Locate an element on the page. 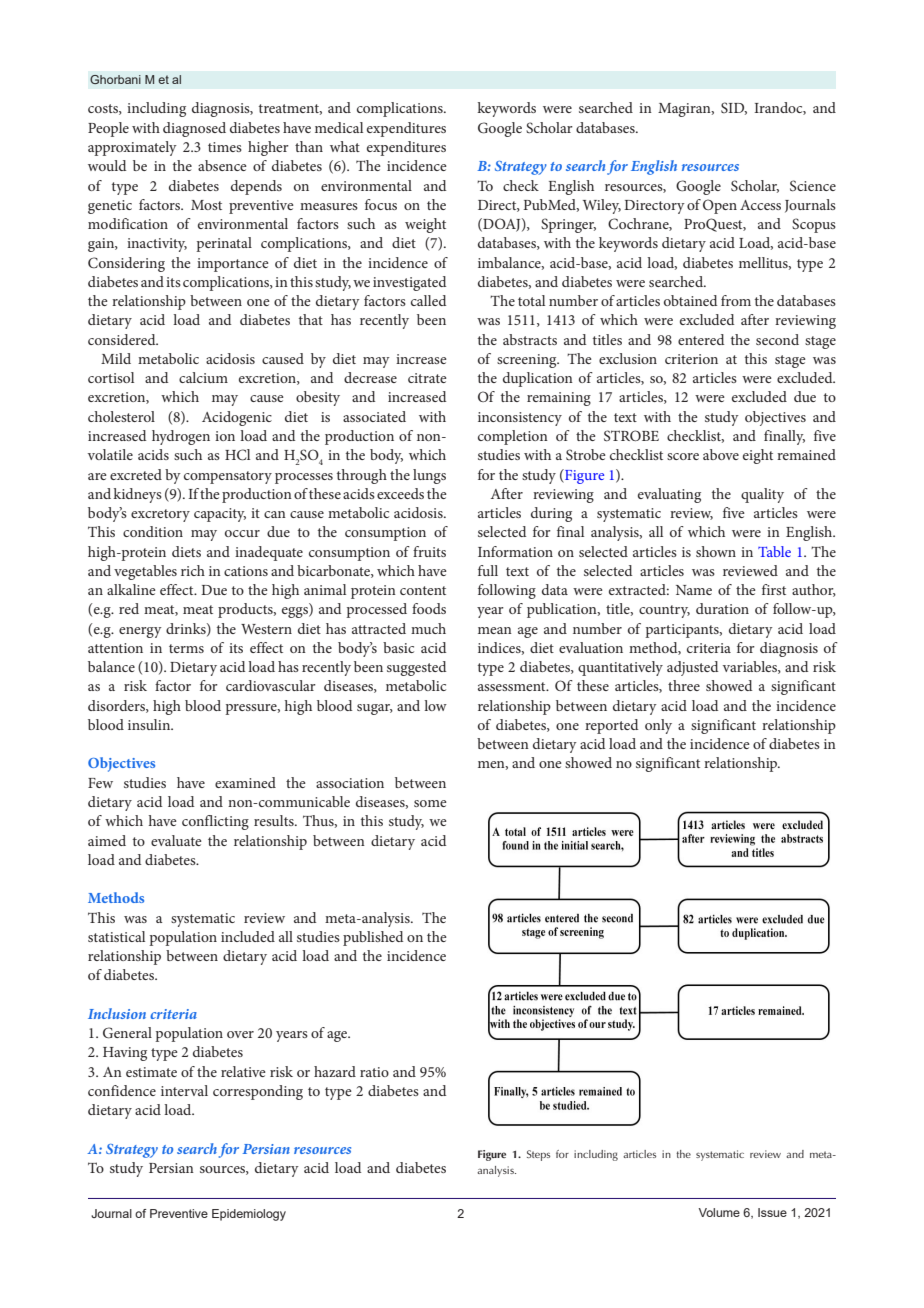 The image size is (924, 1308). hydrogen is located at coordinates (181, 437).
